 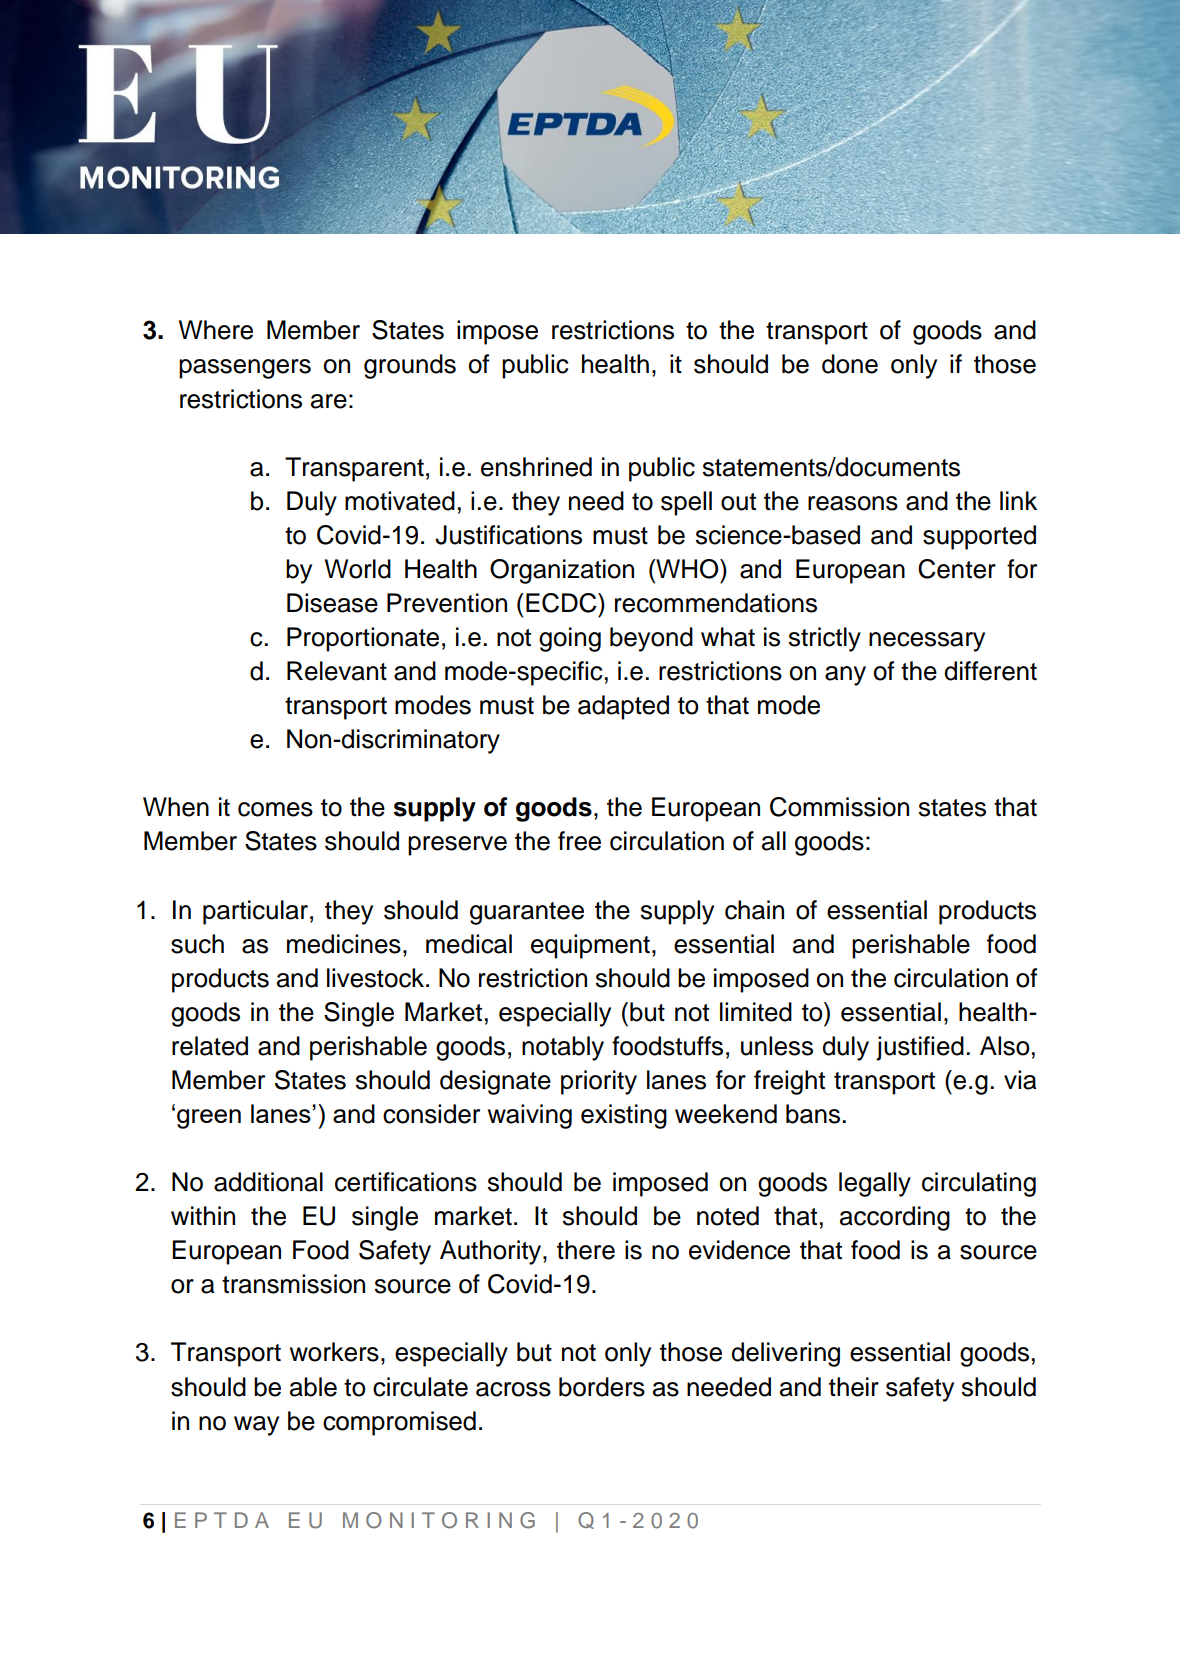 I want to click on free, so click(x=579, y=841).
